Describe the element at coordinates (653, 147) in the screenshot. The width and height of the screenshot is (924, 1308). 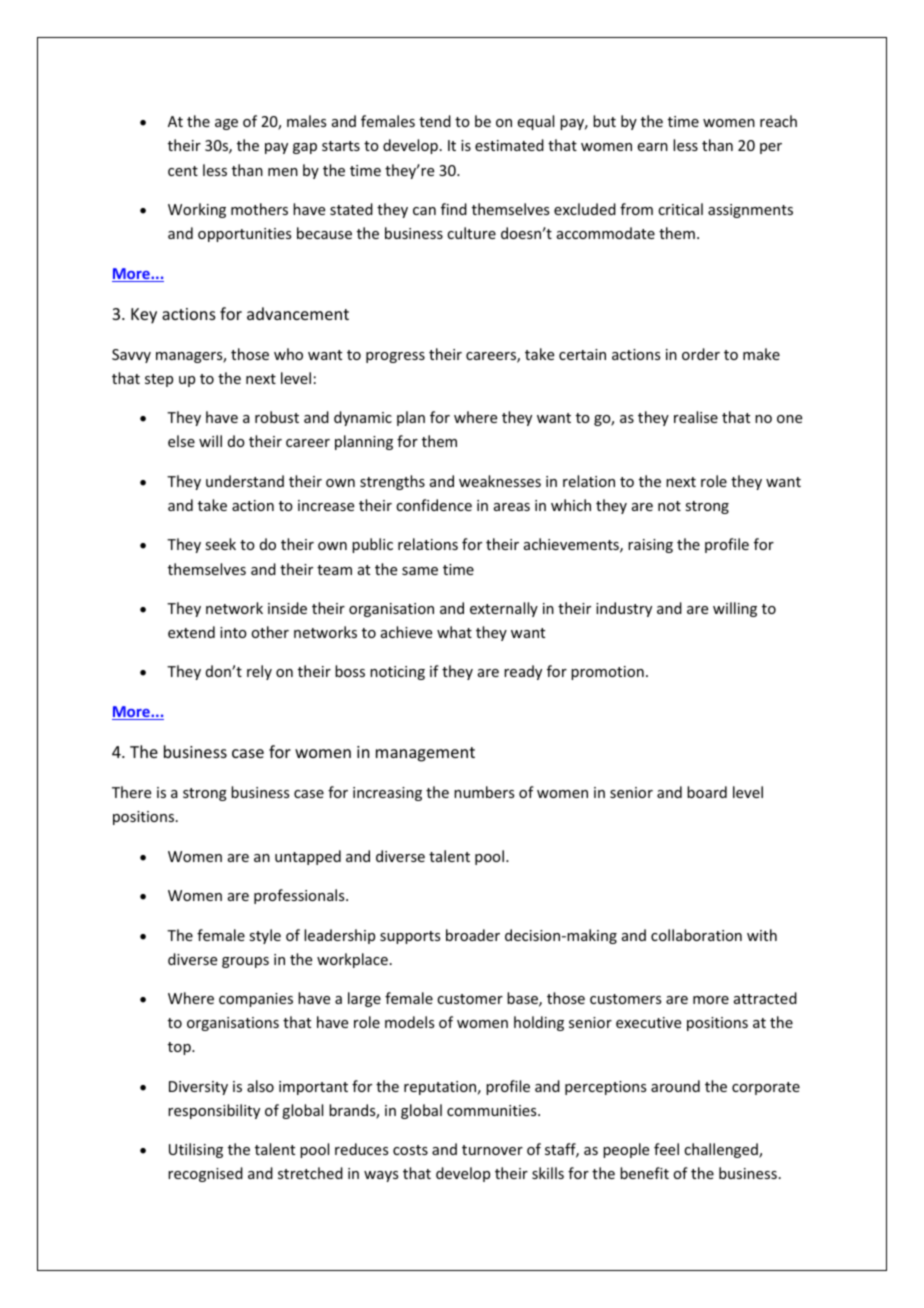
I see `earn` at that location.
